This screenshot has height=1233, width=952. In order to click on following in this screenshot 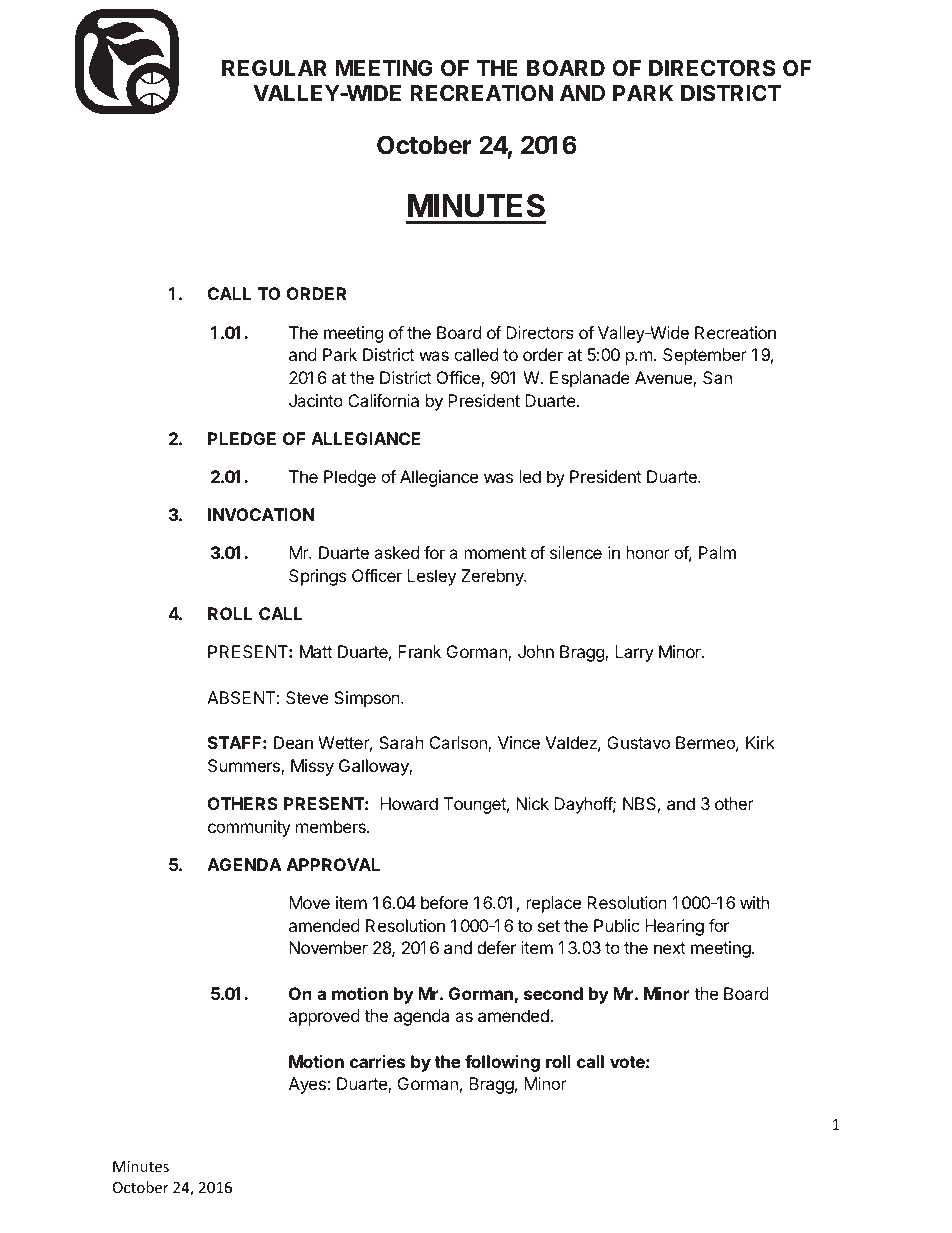, I will do `click(502, 1063)`.
